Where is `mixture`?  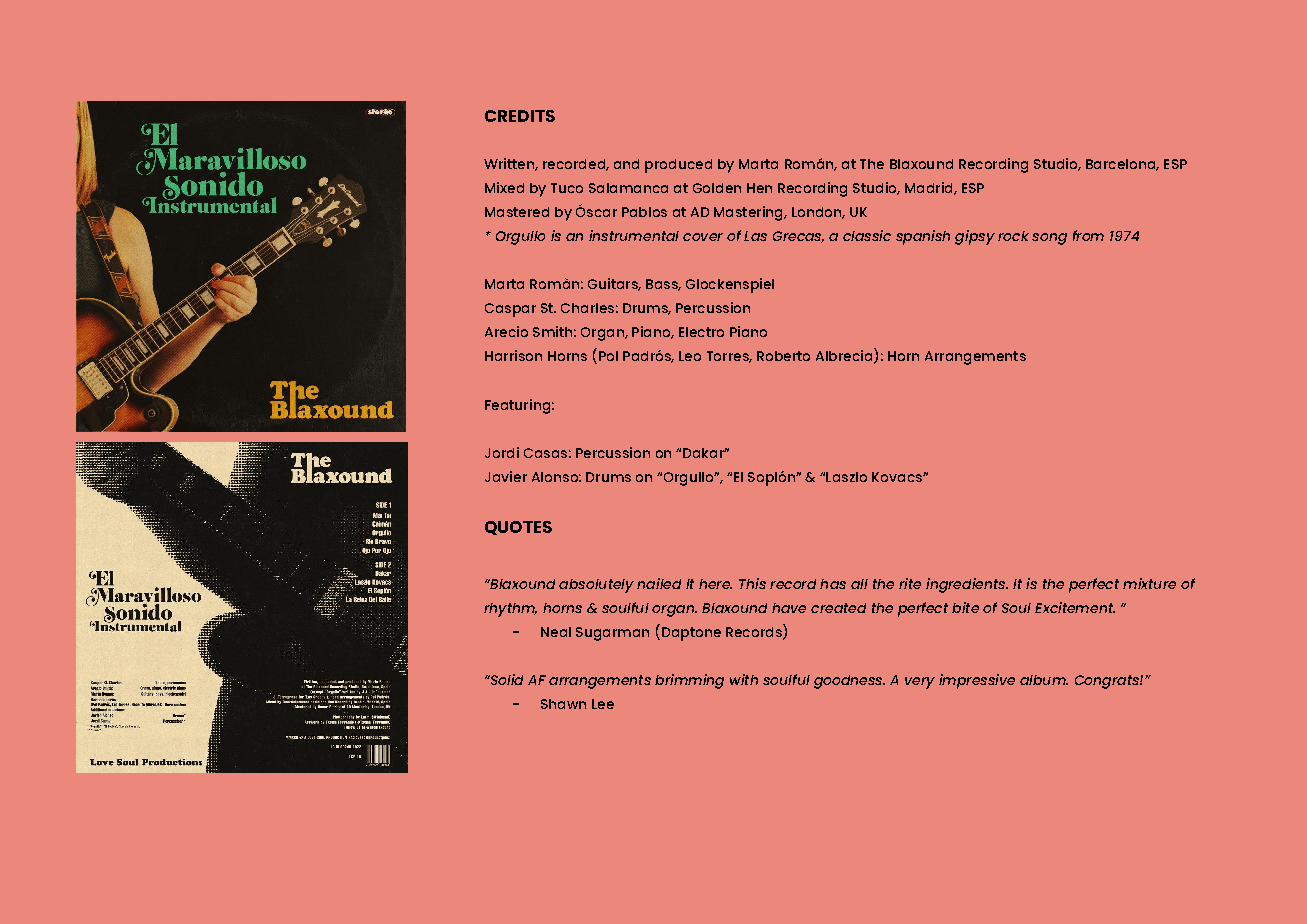 mixture is located at coordinates (1149, 583).
